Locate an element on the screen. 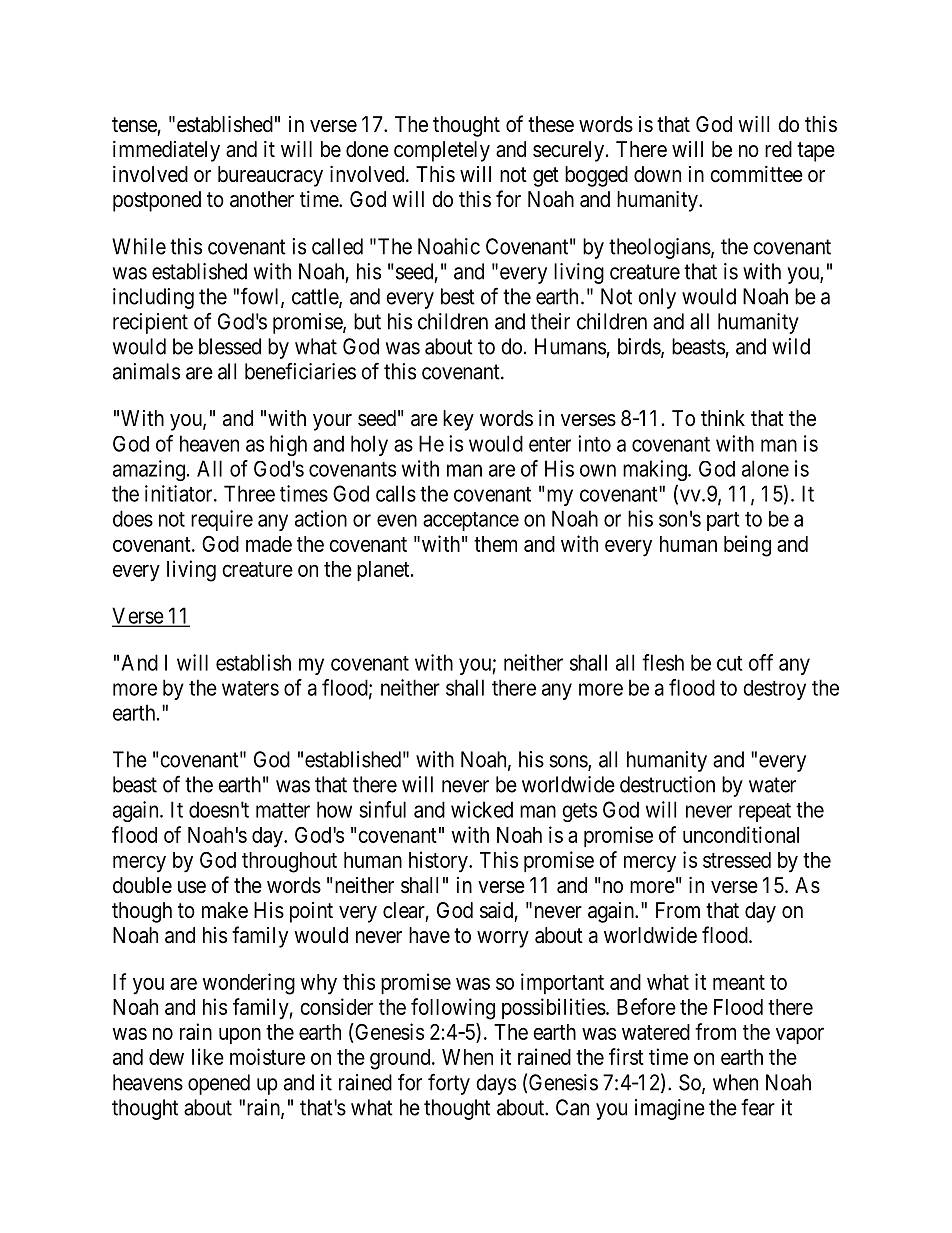 This screenshot has height=1233, width=952. completely is located at coordinates (442, 151).
